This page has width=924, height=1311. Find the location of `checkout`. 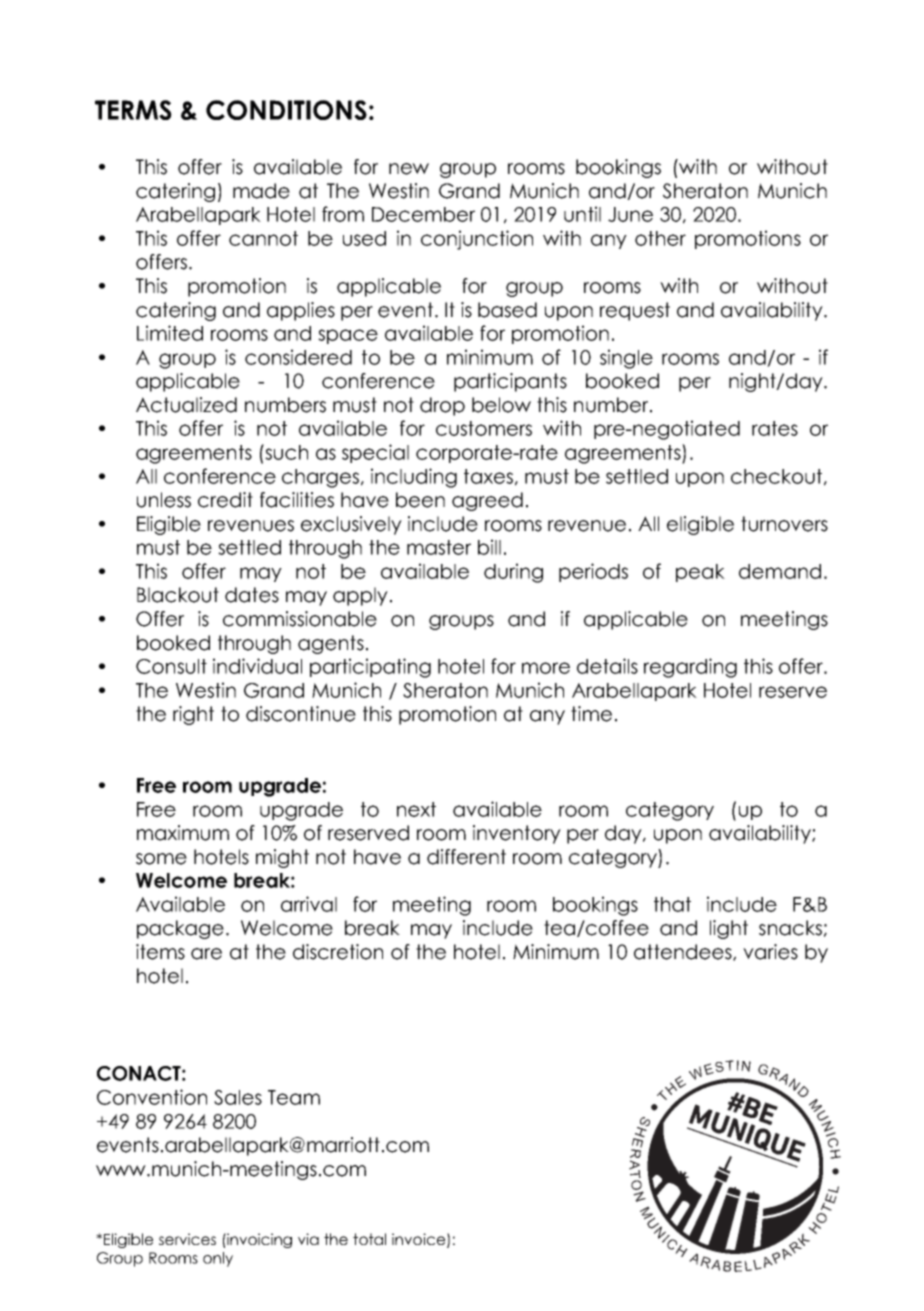

checkout is located at coordinates (776, 476).
